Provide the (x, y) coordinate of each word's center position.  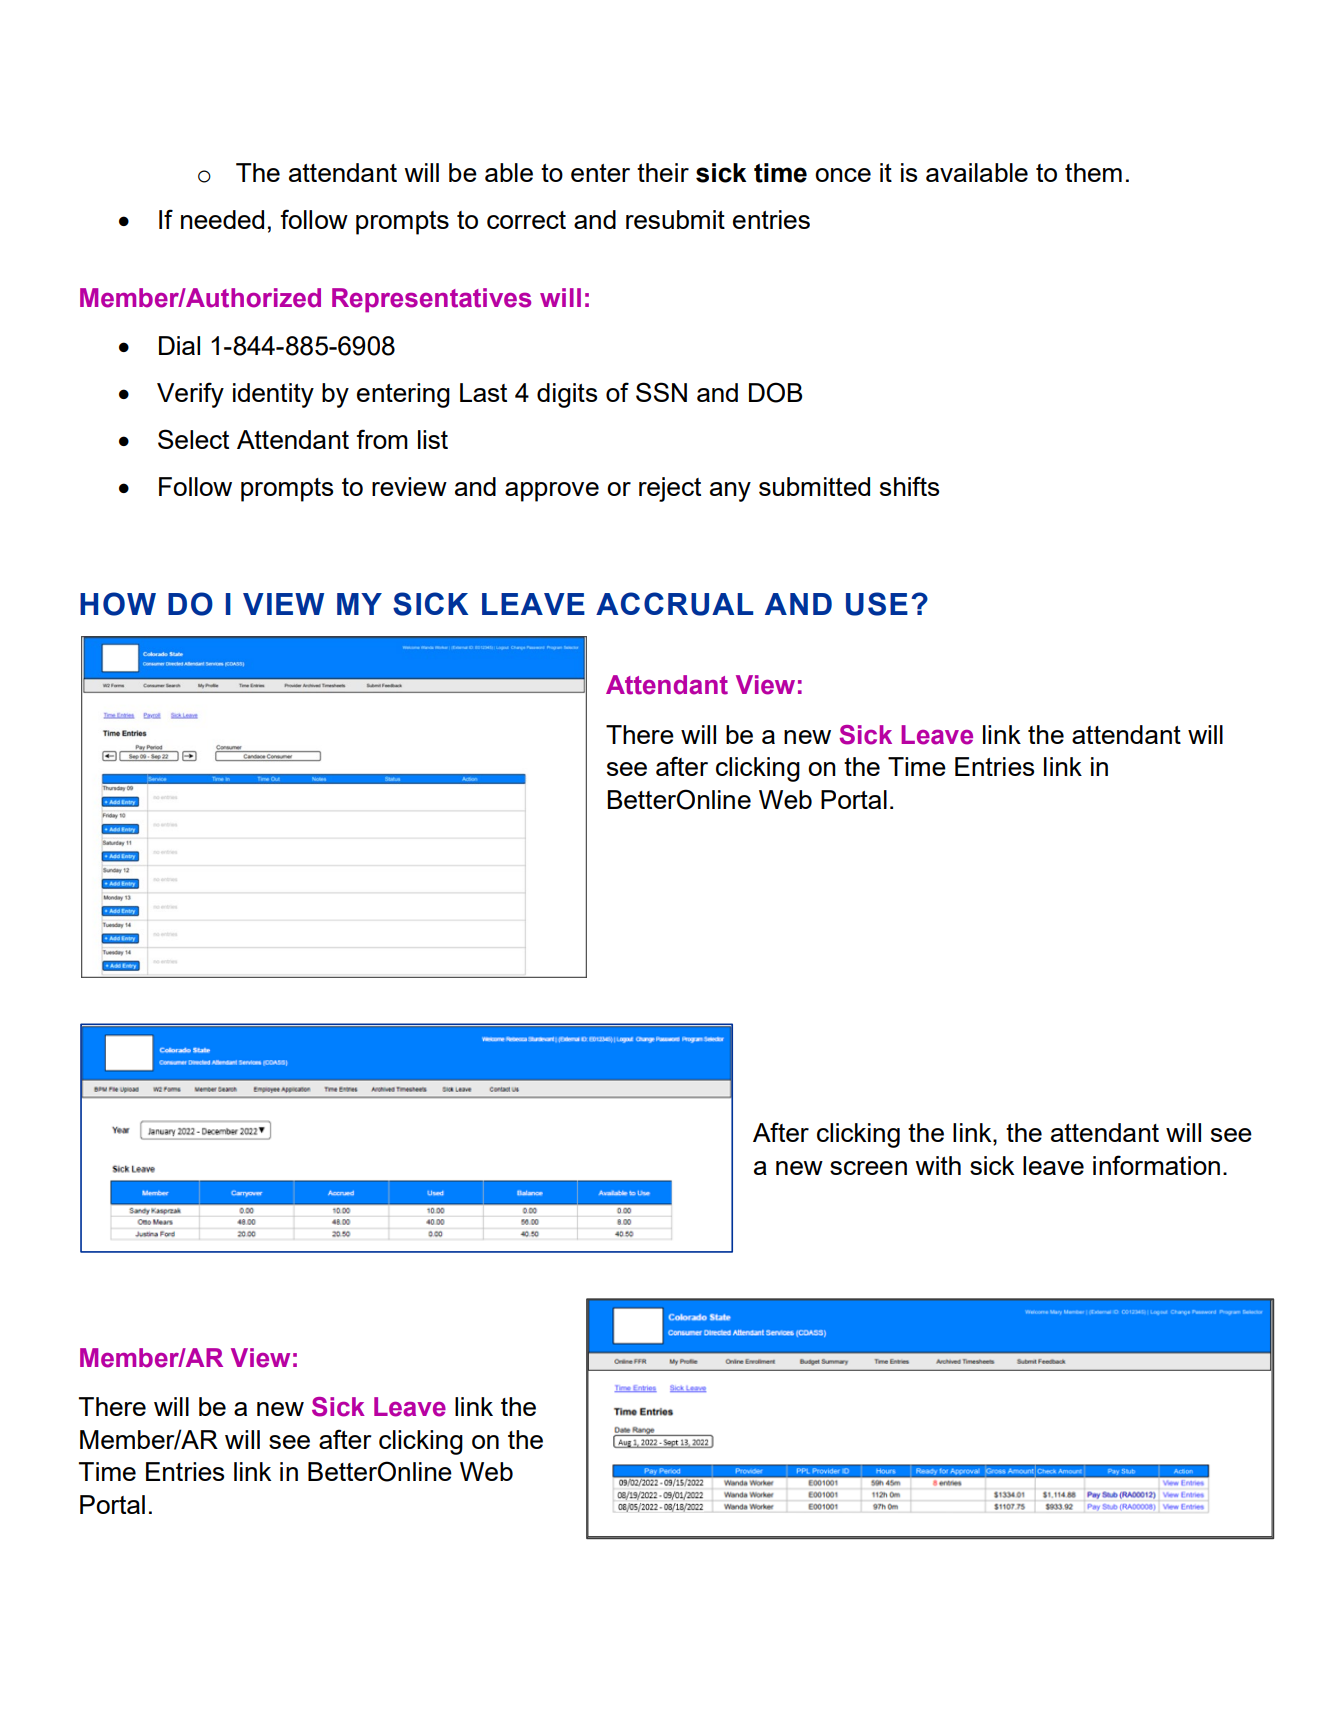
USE (877, 604)
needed (222, 219)
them (1093, 172)
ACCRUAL (674, 604)
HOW (118, 604)
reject (670, 489)
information (1156, 1165)
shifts (909, 486)
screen (868, 1168)
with (938, 1165)
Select (193, 439)
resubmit (675, 219)
